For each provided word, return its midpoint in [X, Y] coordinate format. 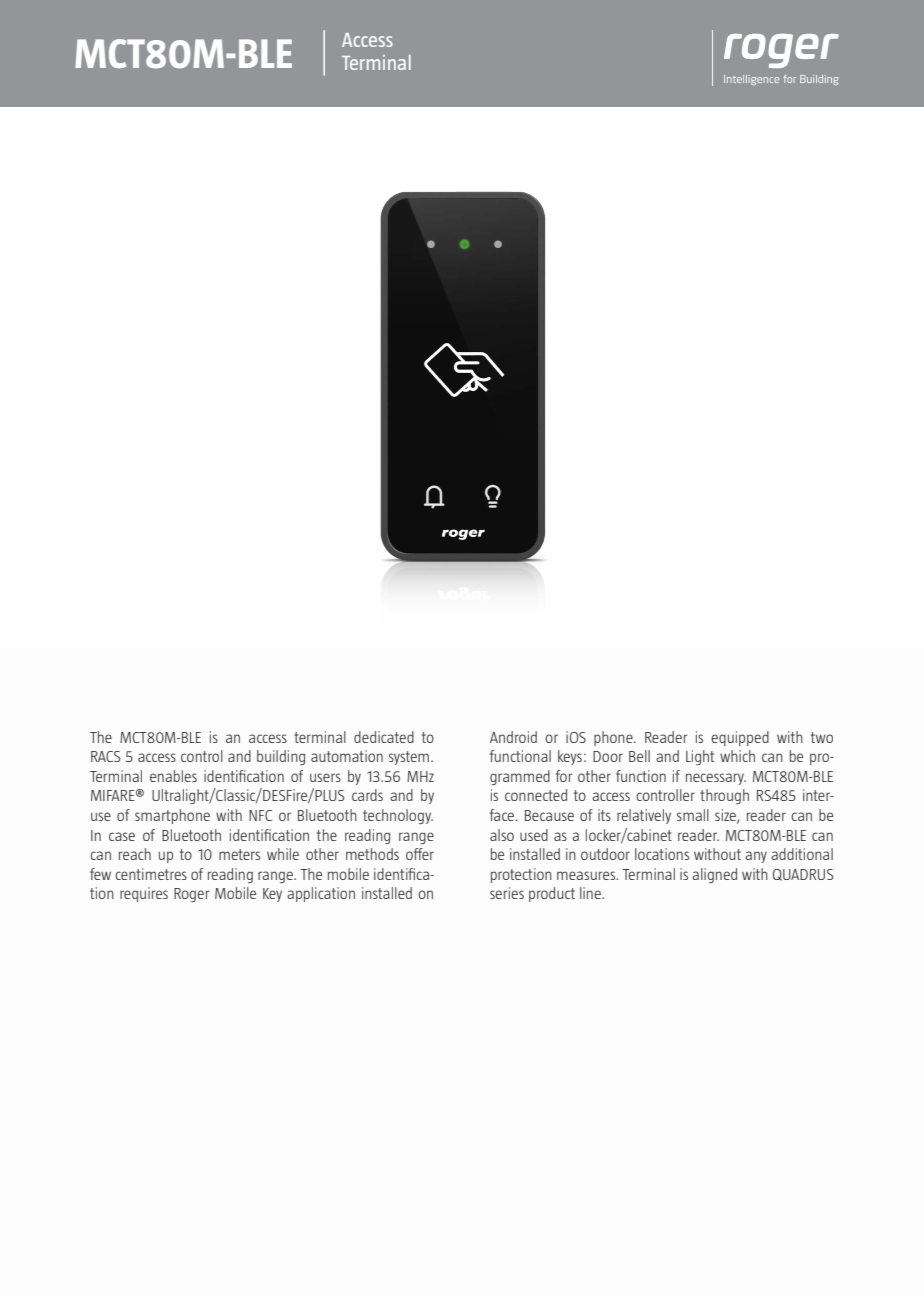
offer [420, 854]
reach [135, 854]
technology [398, 816]
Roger [191, 895]
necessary [716, 779]
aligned [714, 875]
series [507, 893]
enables [173, 776]
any [756, 857]
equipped [740, 738]
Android [513, 737]
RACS [105, 756]
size [726, 816]
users [325, 777]
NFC [260, 815]
